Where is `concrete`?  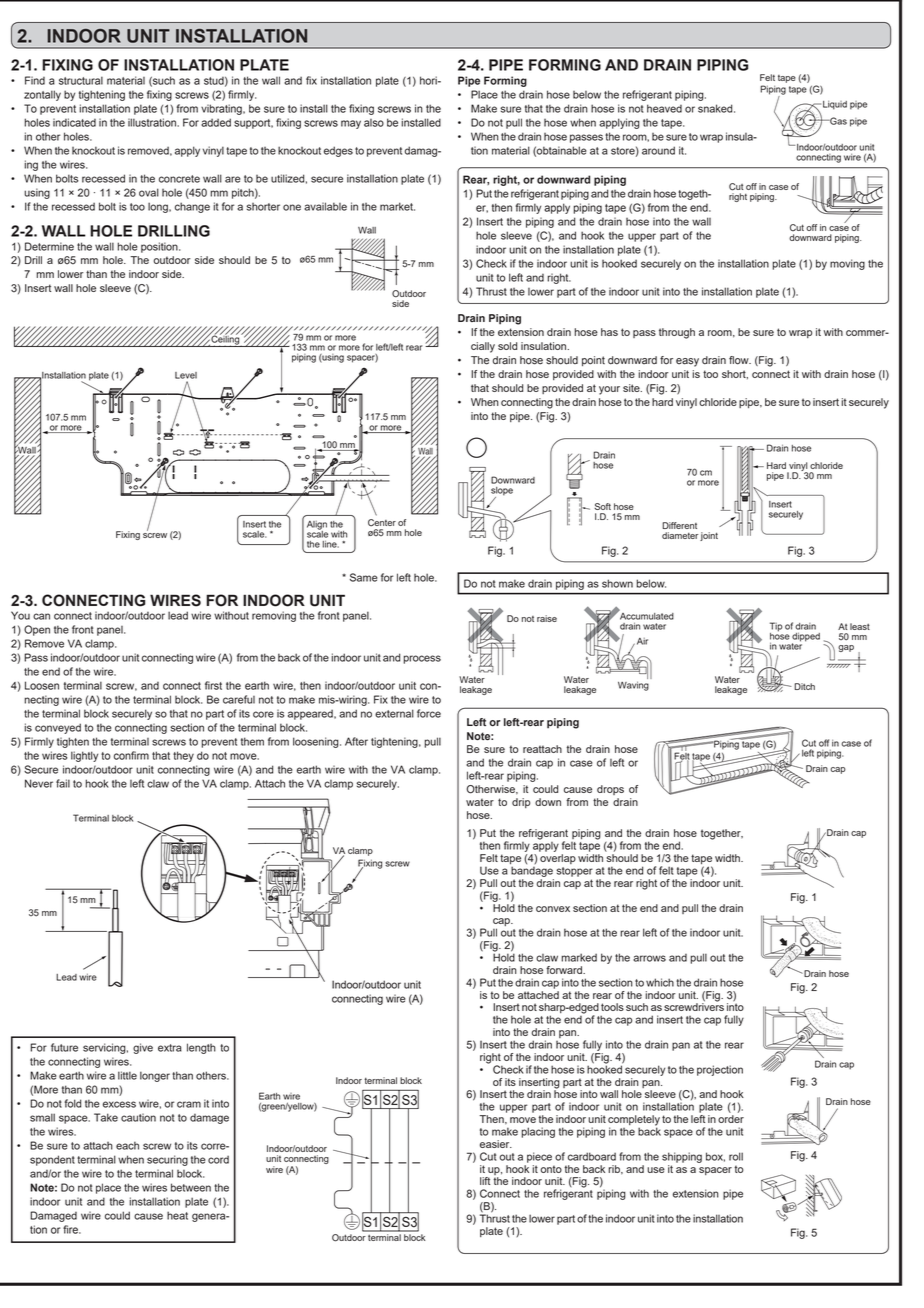 concrete is located at coordinates (179, 179).
